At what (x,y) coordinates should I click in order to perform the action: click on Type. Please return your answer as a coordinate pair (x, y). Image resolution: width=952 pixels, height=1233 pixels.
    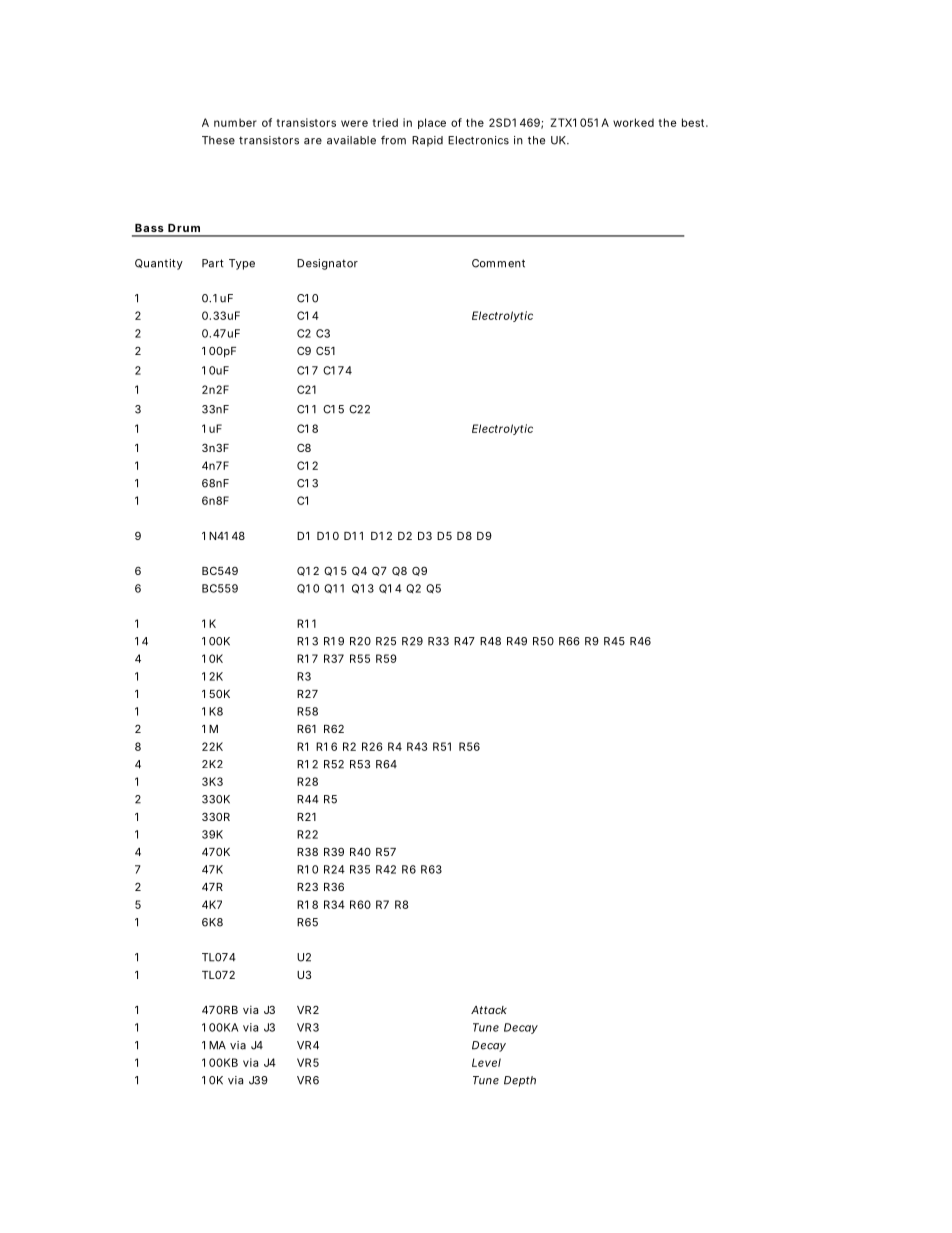
    Looking at the image, I should click on (242, 264).
